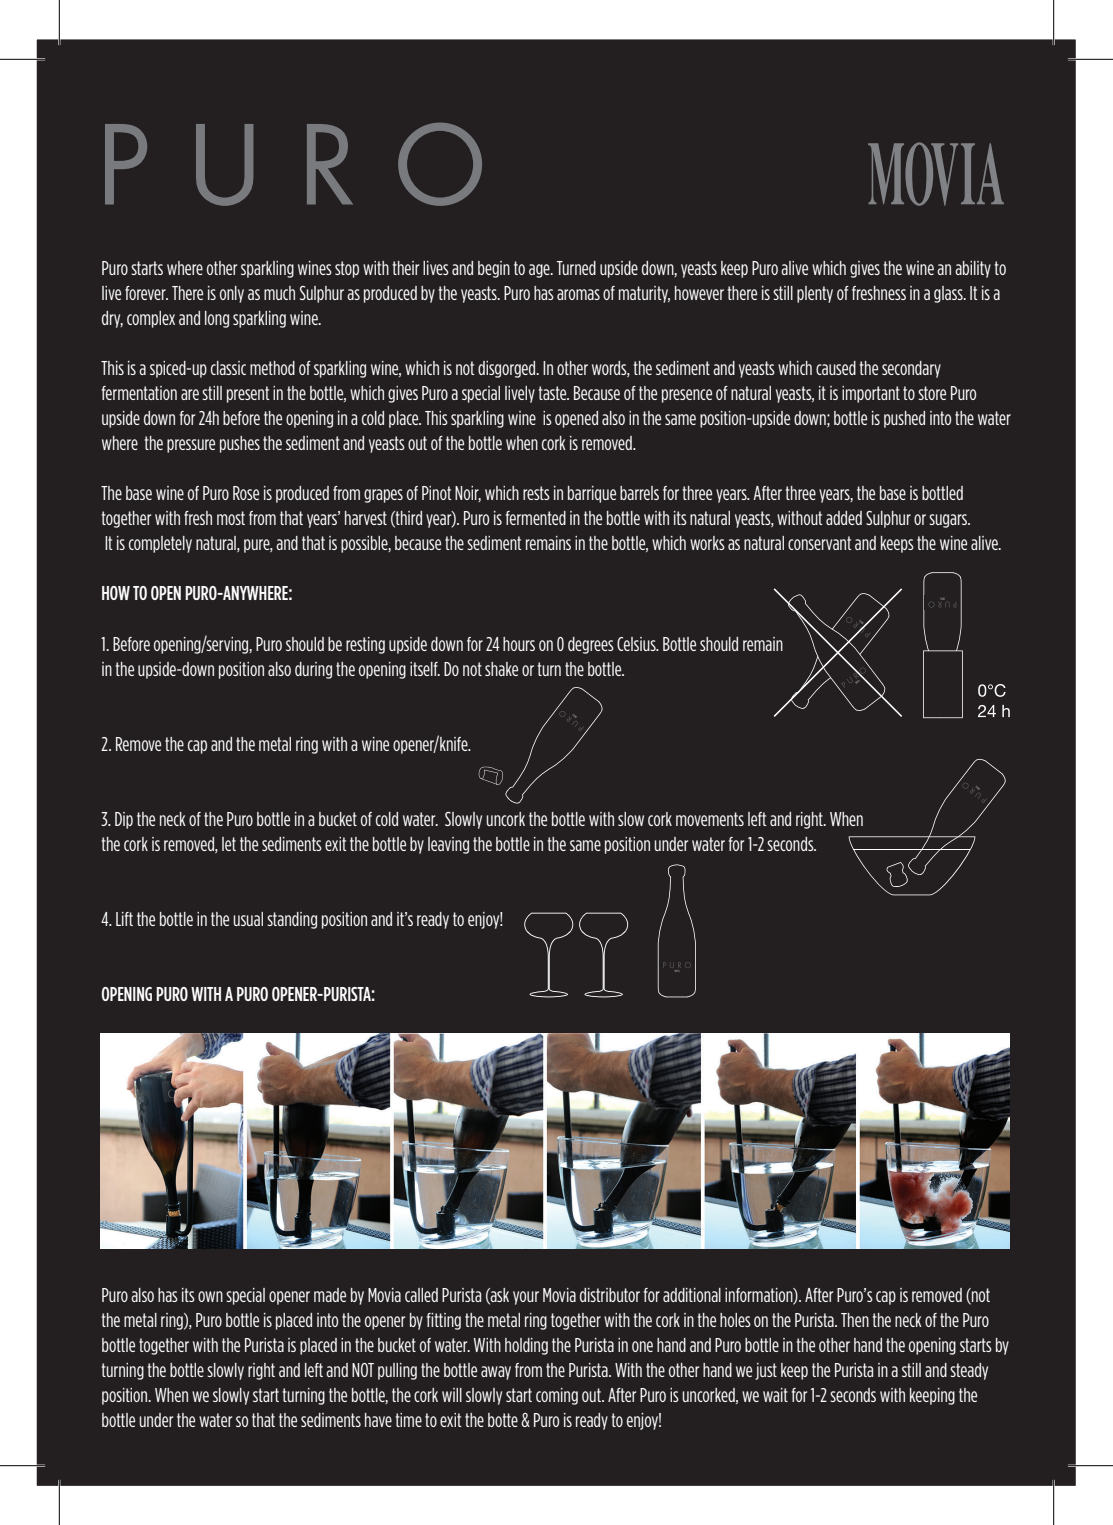 This page has height=1525, width=1113. What do you see at coordinates (232, 294) in the page?
I see `only` at bounding box center [232, 294].
